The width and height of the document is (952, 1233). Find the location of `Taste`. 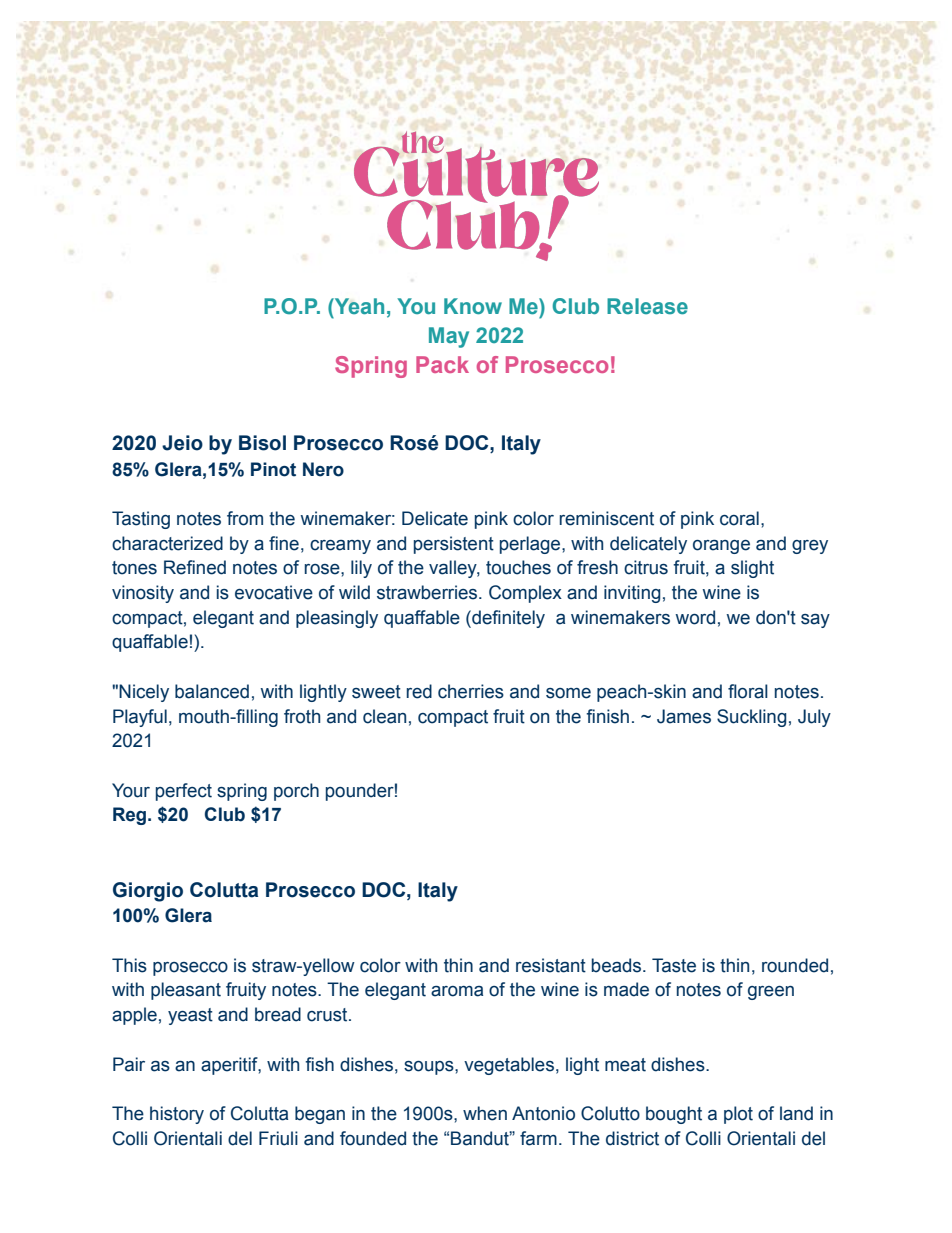

Taste is located at coordinates (674, 965).
